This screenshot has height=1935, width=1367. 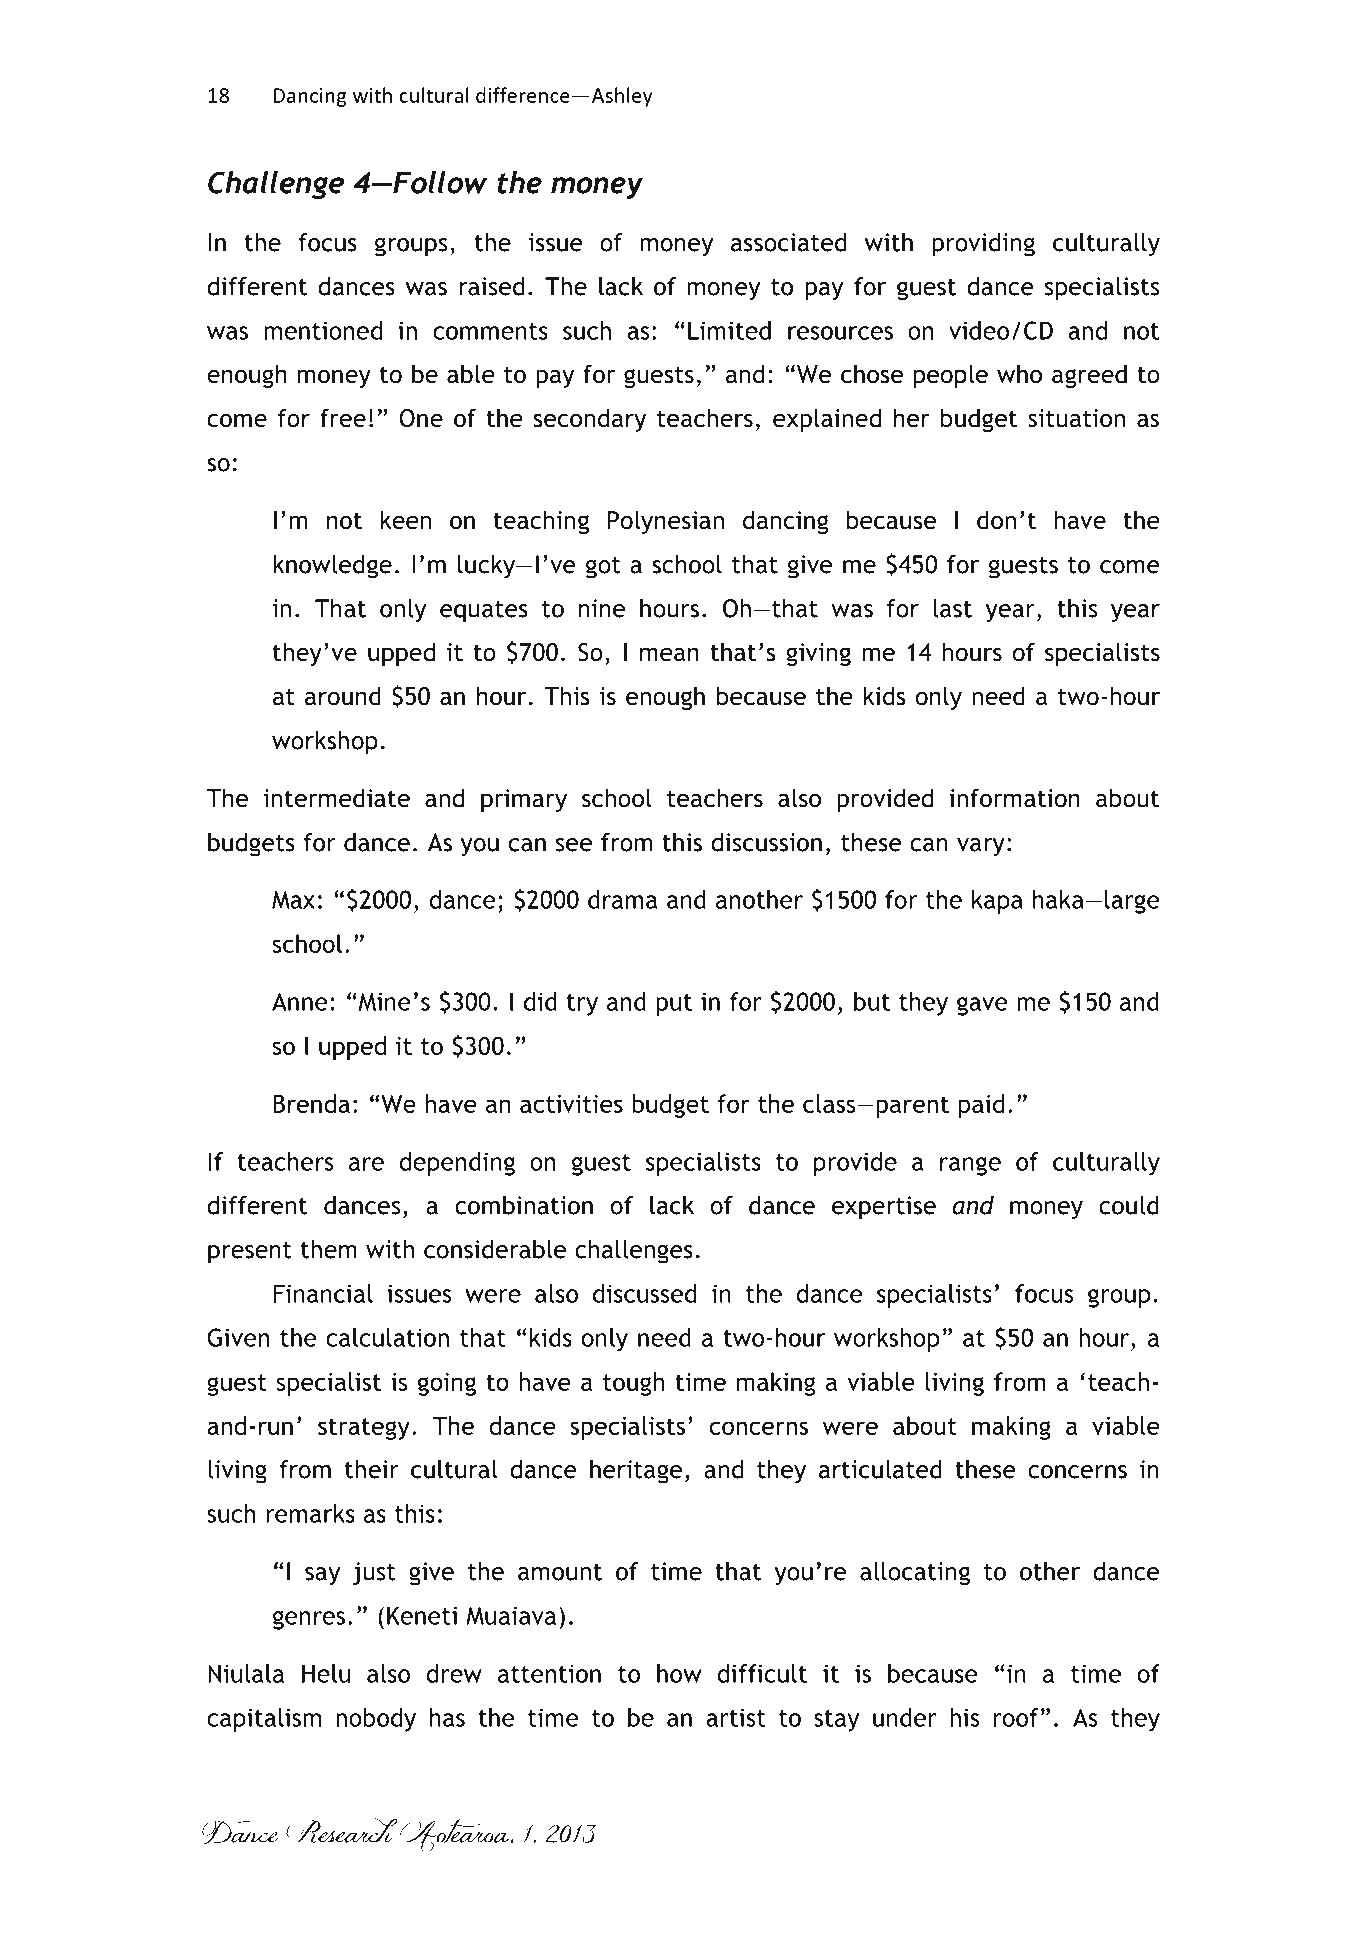 What do you see at coordinates (300, 1001) in the screenshot?
I see `Anne` at bounding box center [300, 1001].
